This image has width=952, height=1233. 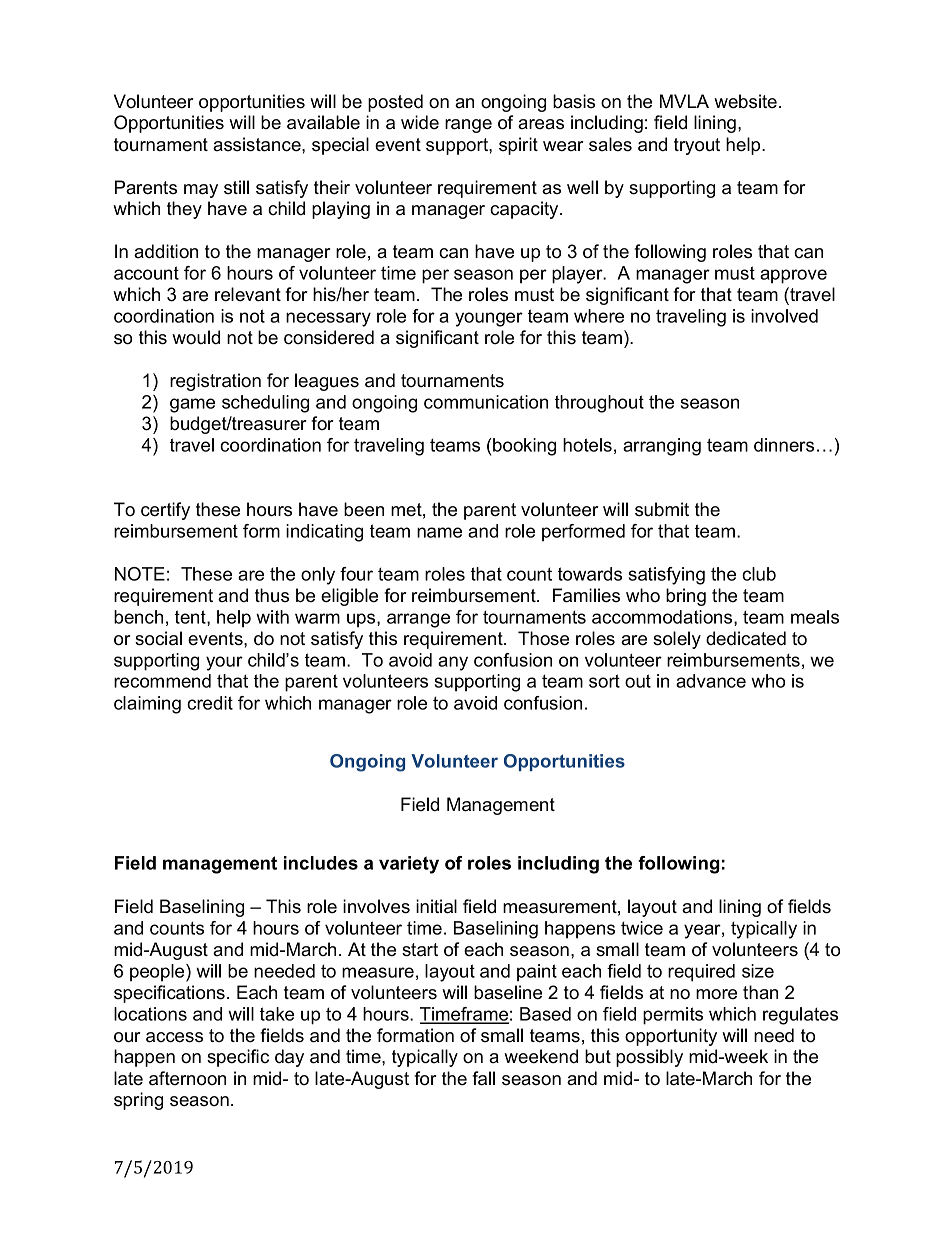 What do you see at coordinates (215, 382) in the image?
I see `registration` at bounding box center [215, 382].
